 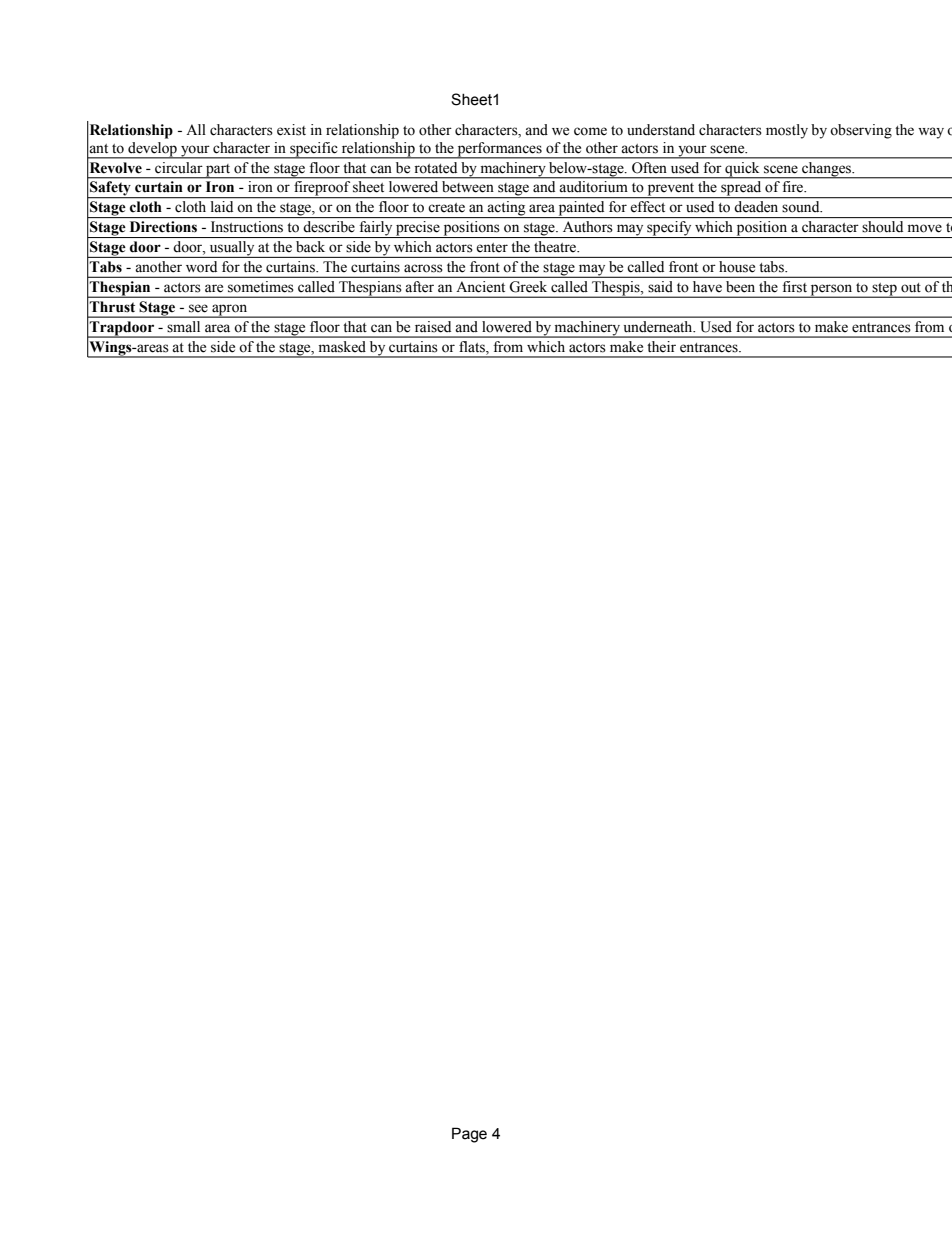 I want to click on see, so click(x=198, y=308).
